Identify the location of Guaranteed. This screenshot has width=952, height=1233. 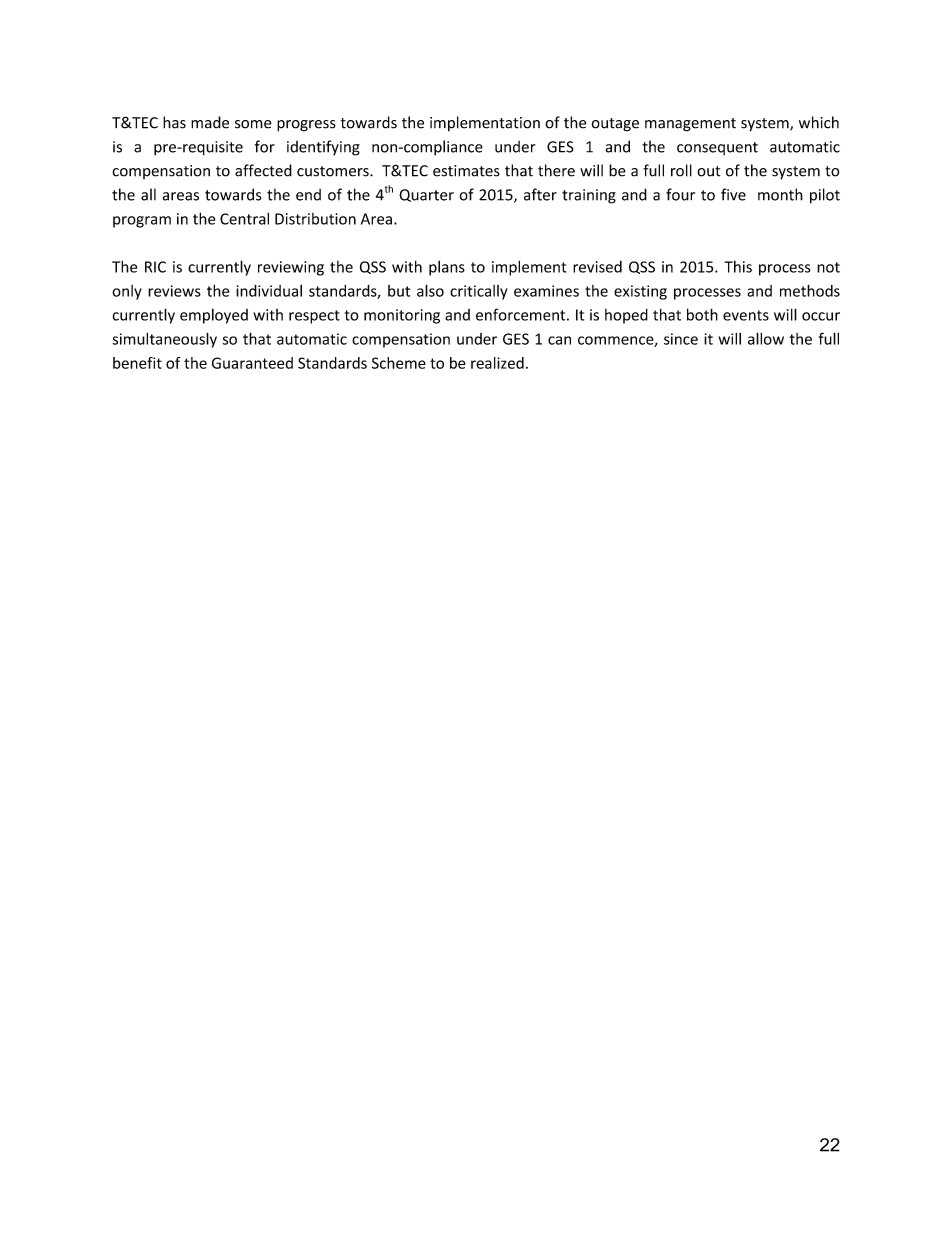
(252, 363).
